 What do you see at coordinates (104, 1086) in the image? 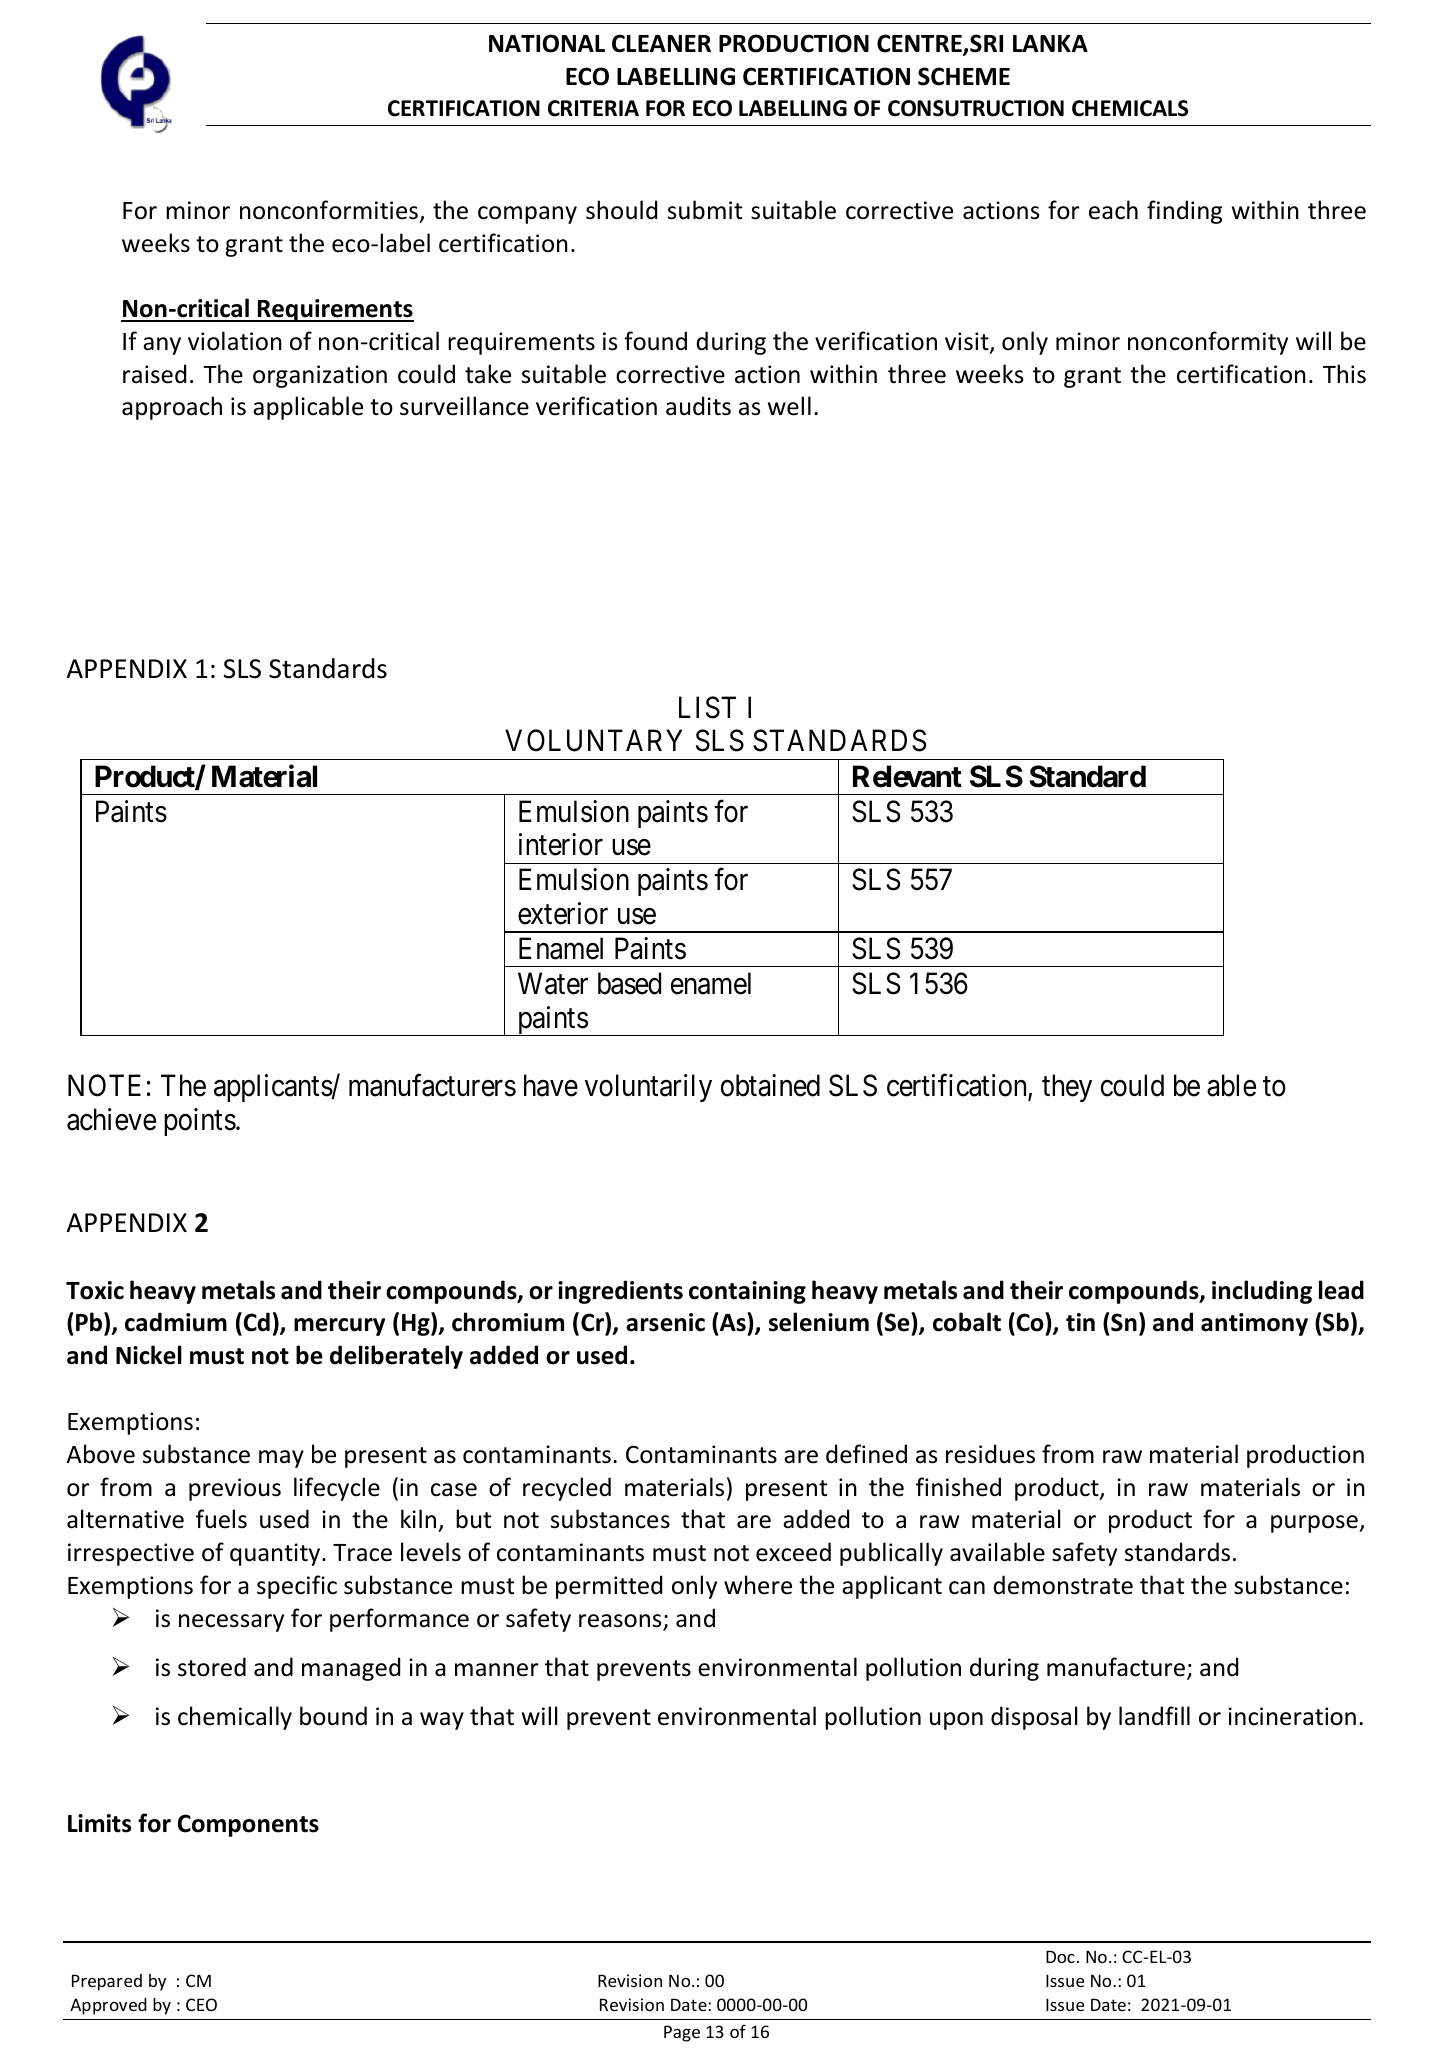
I see `NOTE` at bounding box center [104, 1086].
